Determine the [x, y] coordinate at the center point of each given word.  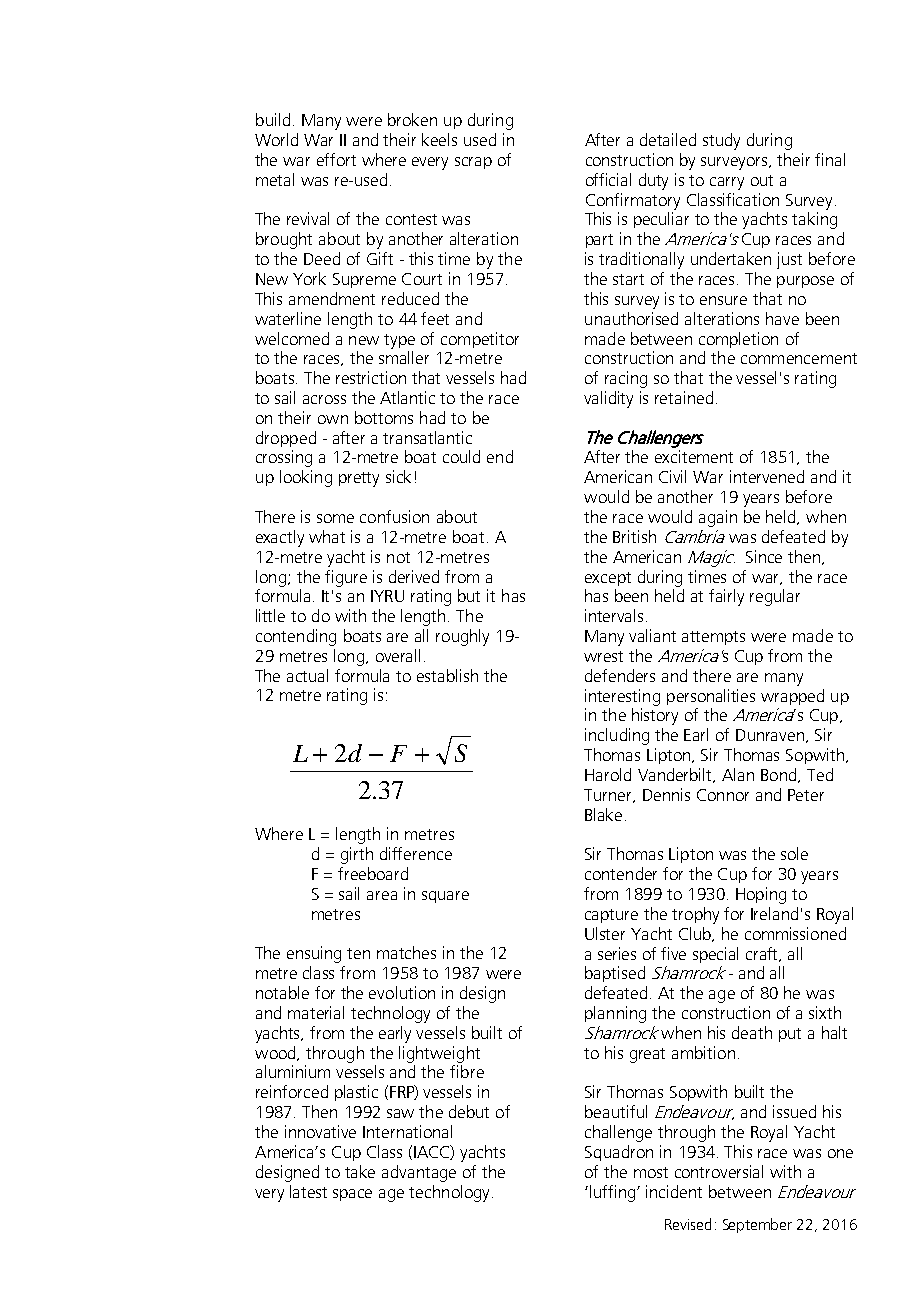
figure [346, 578]
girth [357, 855]
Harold [608, 774]
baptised [615, 974]
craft [763, 954]
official [608, 179]
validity [608, 399]
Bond [780, 775]
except [608, 579]
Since [764, 556]
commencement [799, 358]
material [316, 1012]
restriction [371, 377]
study [721, 141]
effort [336, 159]
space [352, 1195]
